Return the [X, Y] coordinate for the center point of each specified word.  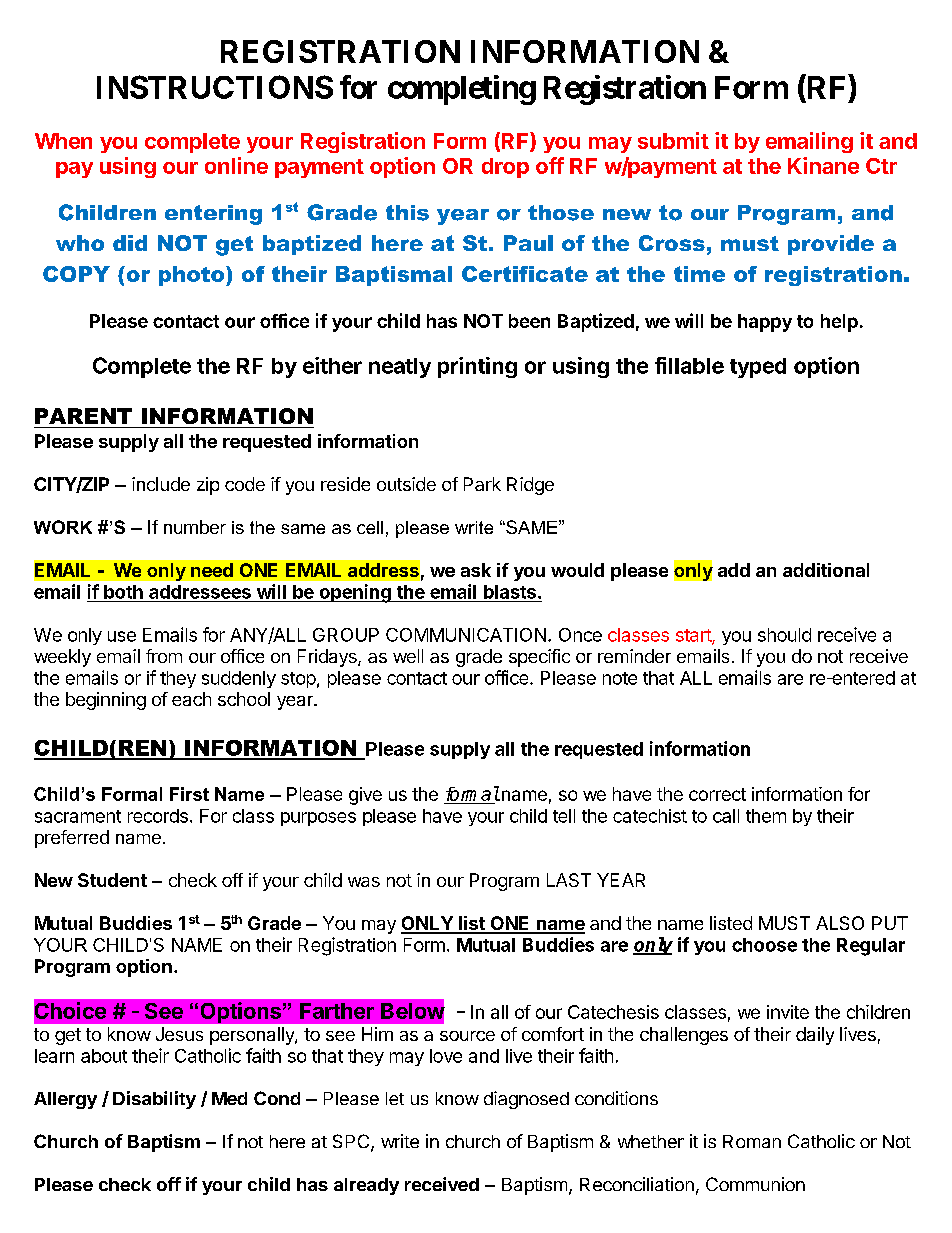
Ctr [881, 166]
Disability [154, 1100]
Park [482, 484]
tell [564, 816]
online [236, 165]
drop [505, 168]
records [158, 816]
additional [826, 570]
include [161, 484]
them [766, 816]
